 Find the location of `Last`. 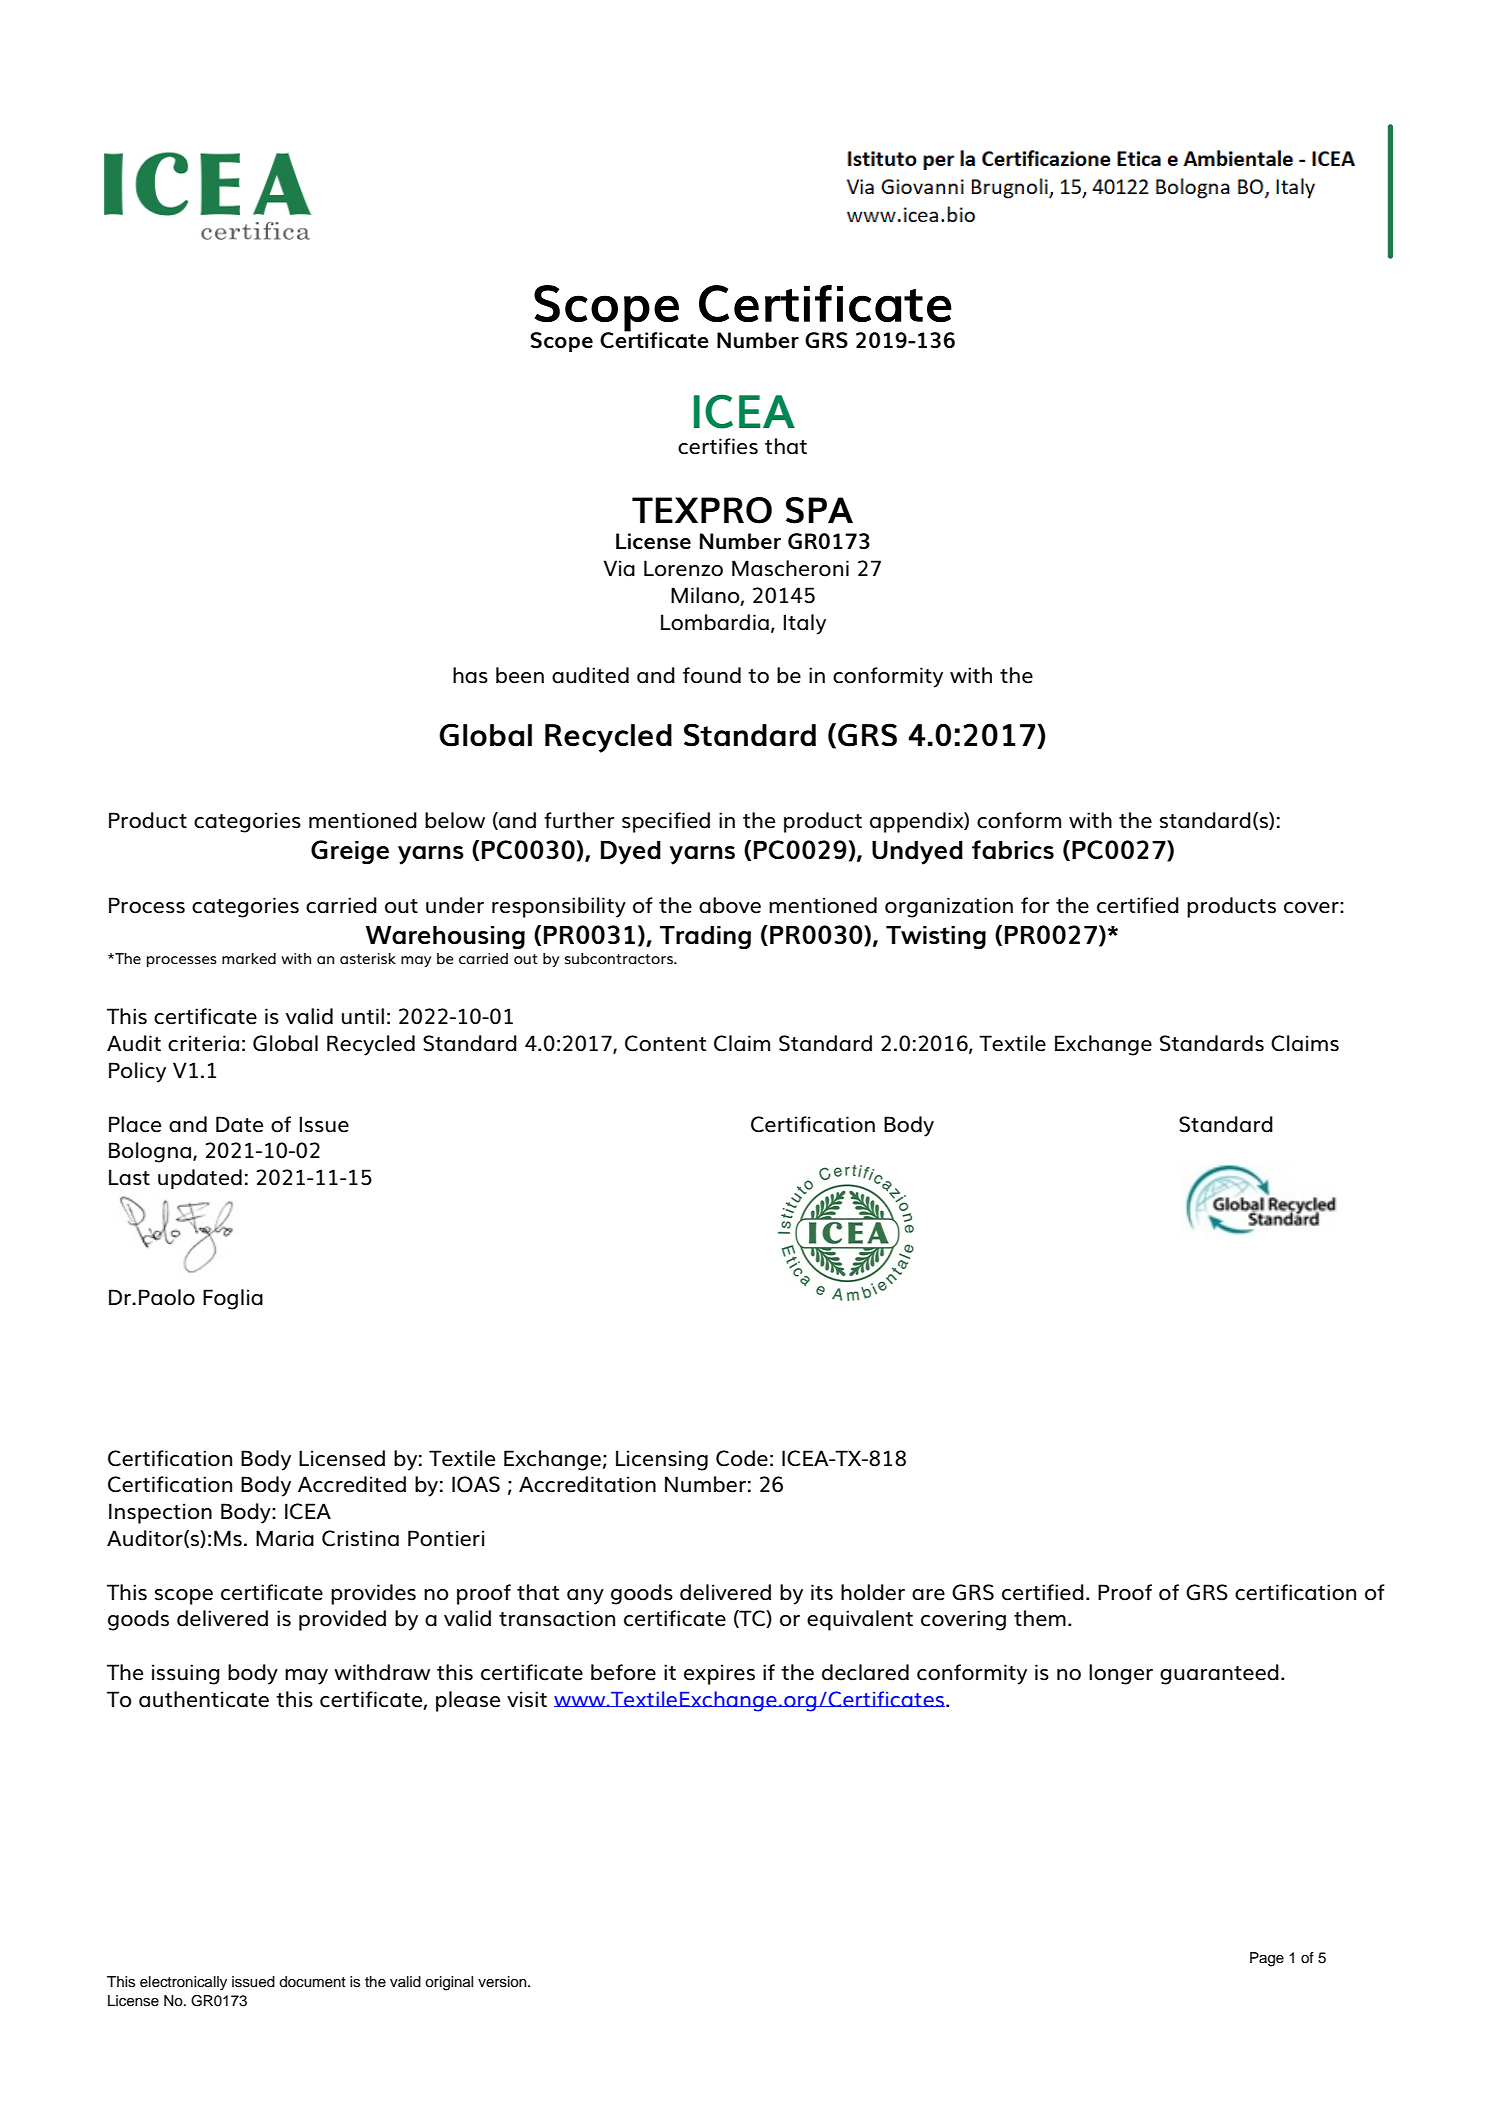

Last is located at coordinates (129, 1177).
